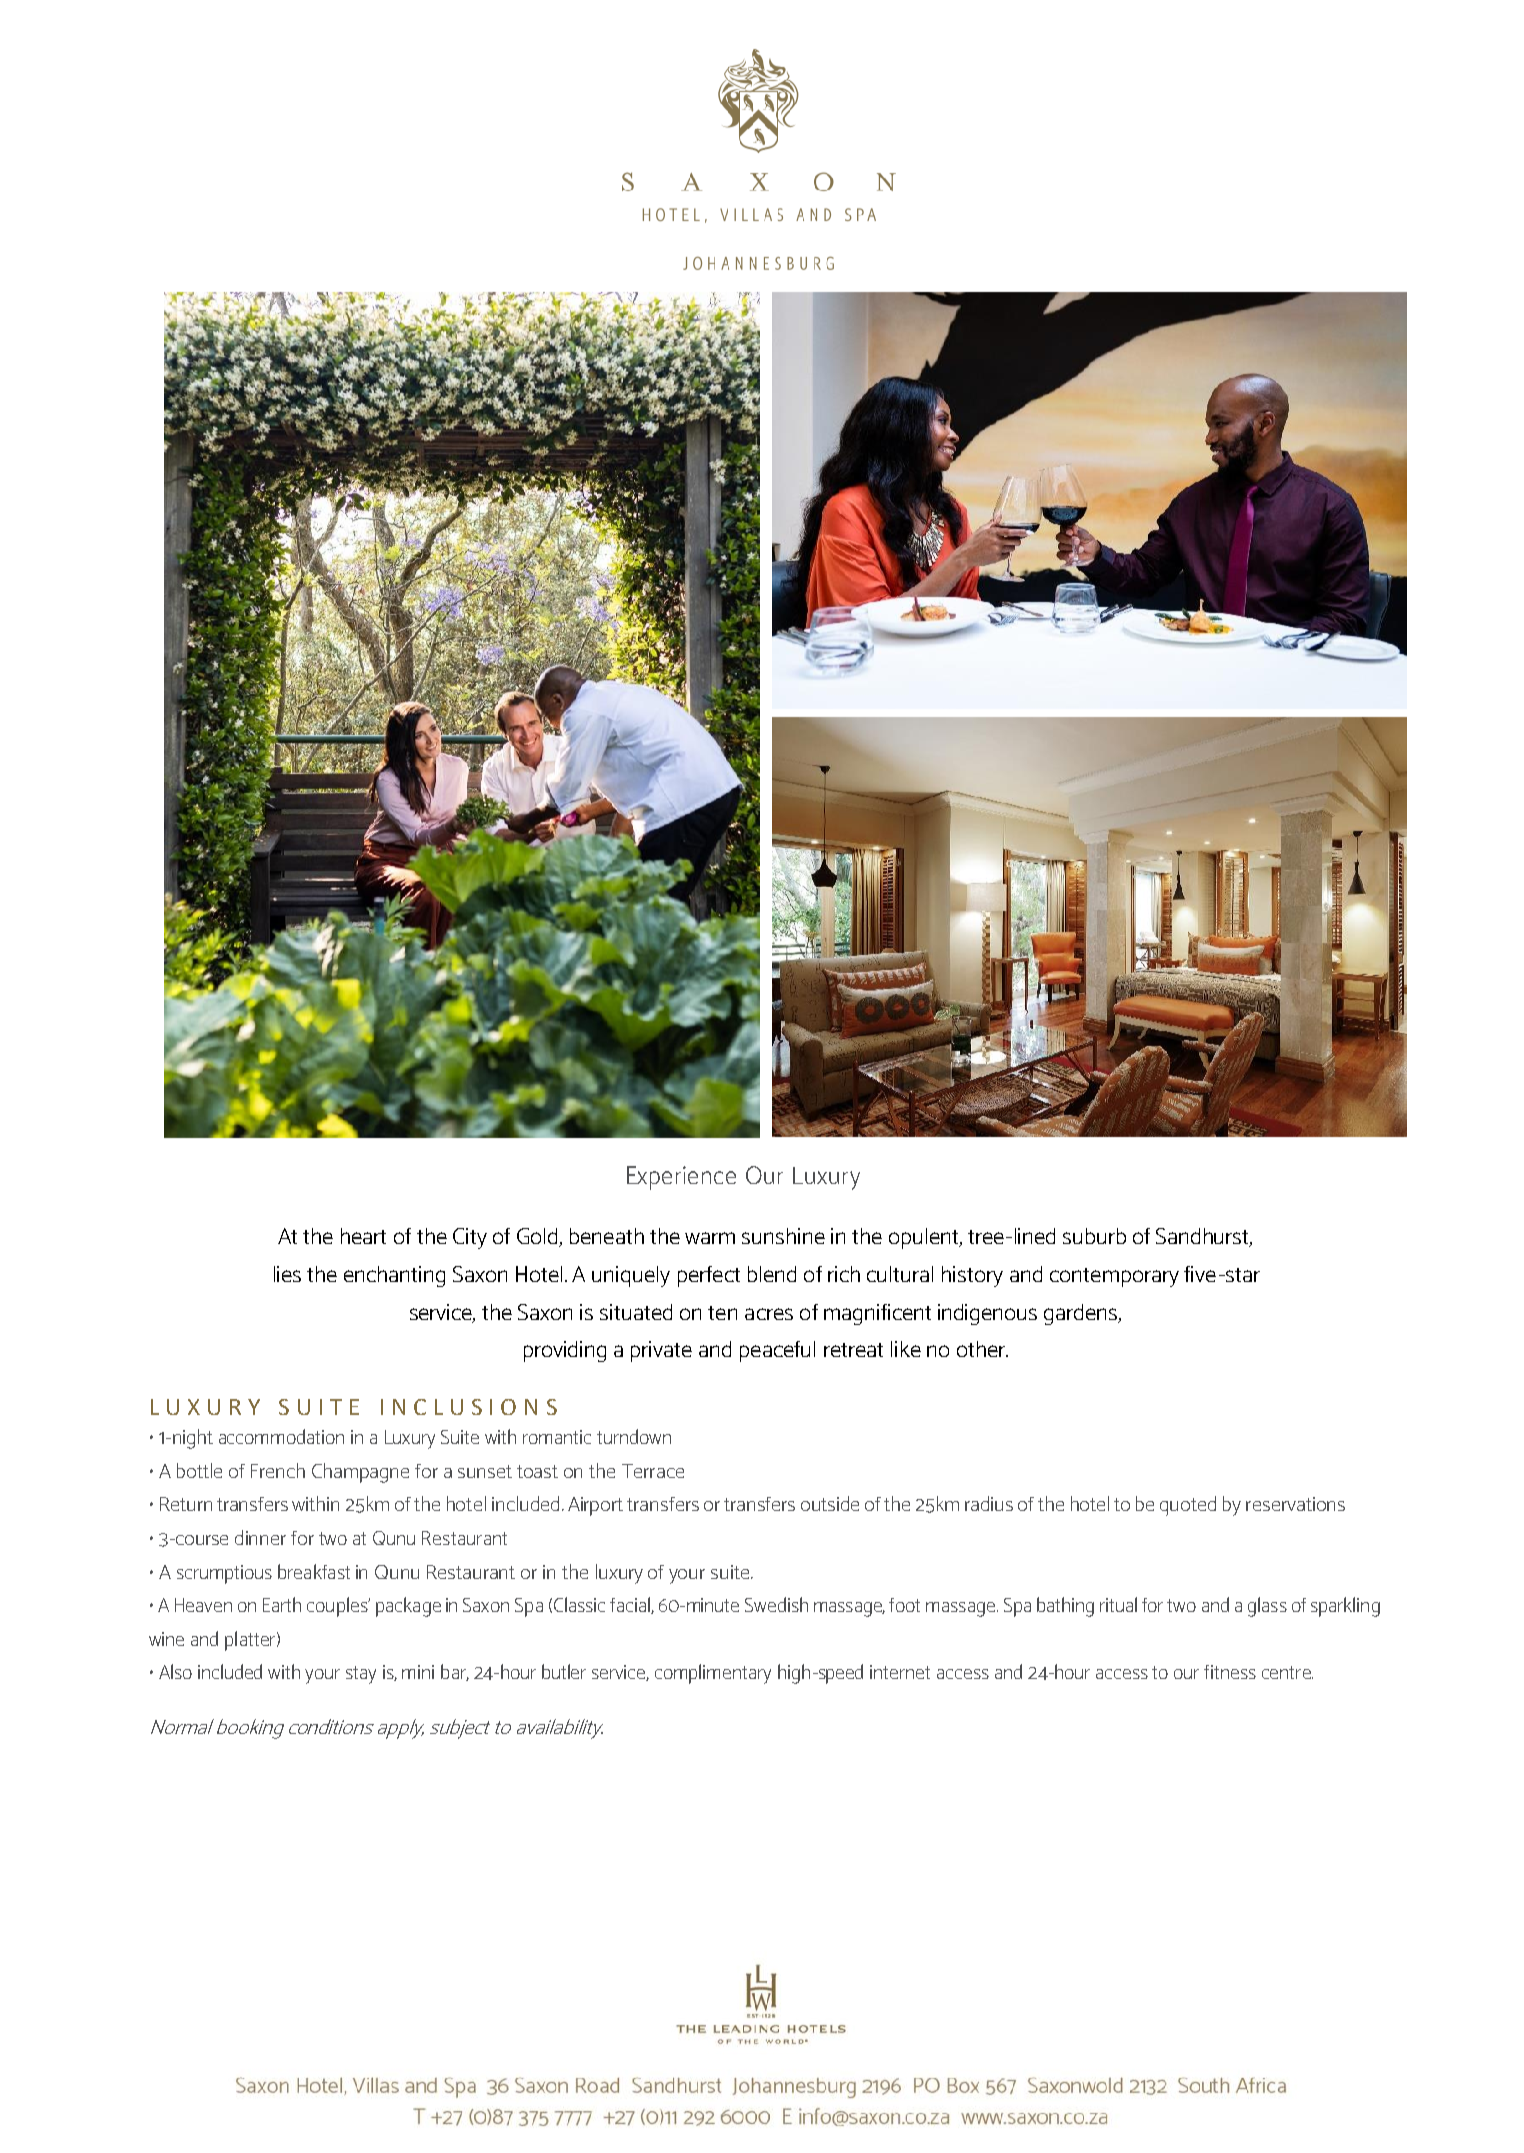 This image has height=2153, width=1524. I want to click on heart, so click(363, 1236).
